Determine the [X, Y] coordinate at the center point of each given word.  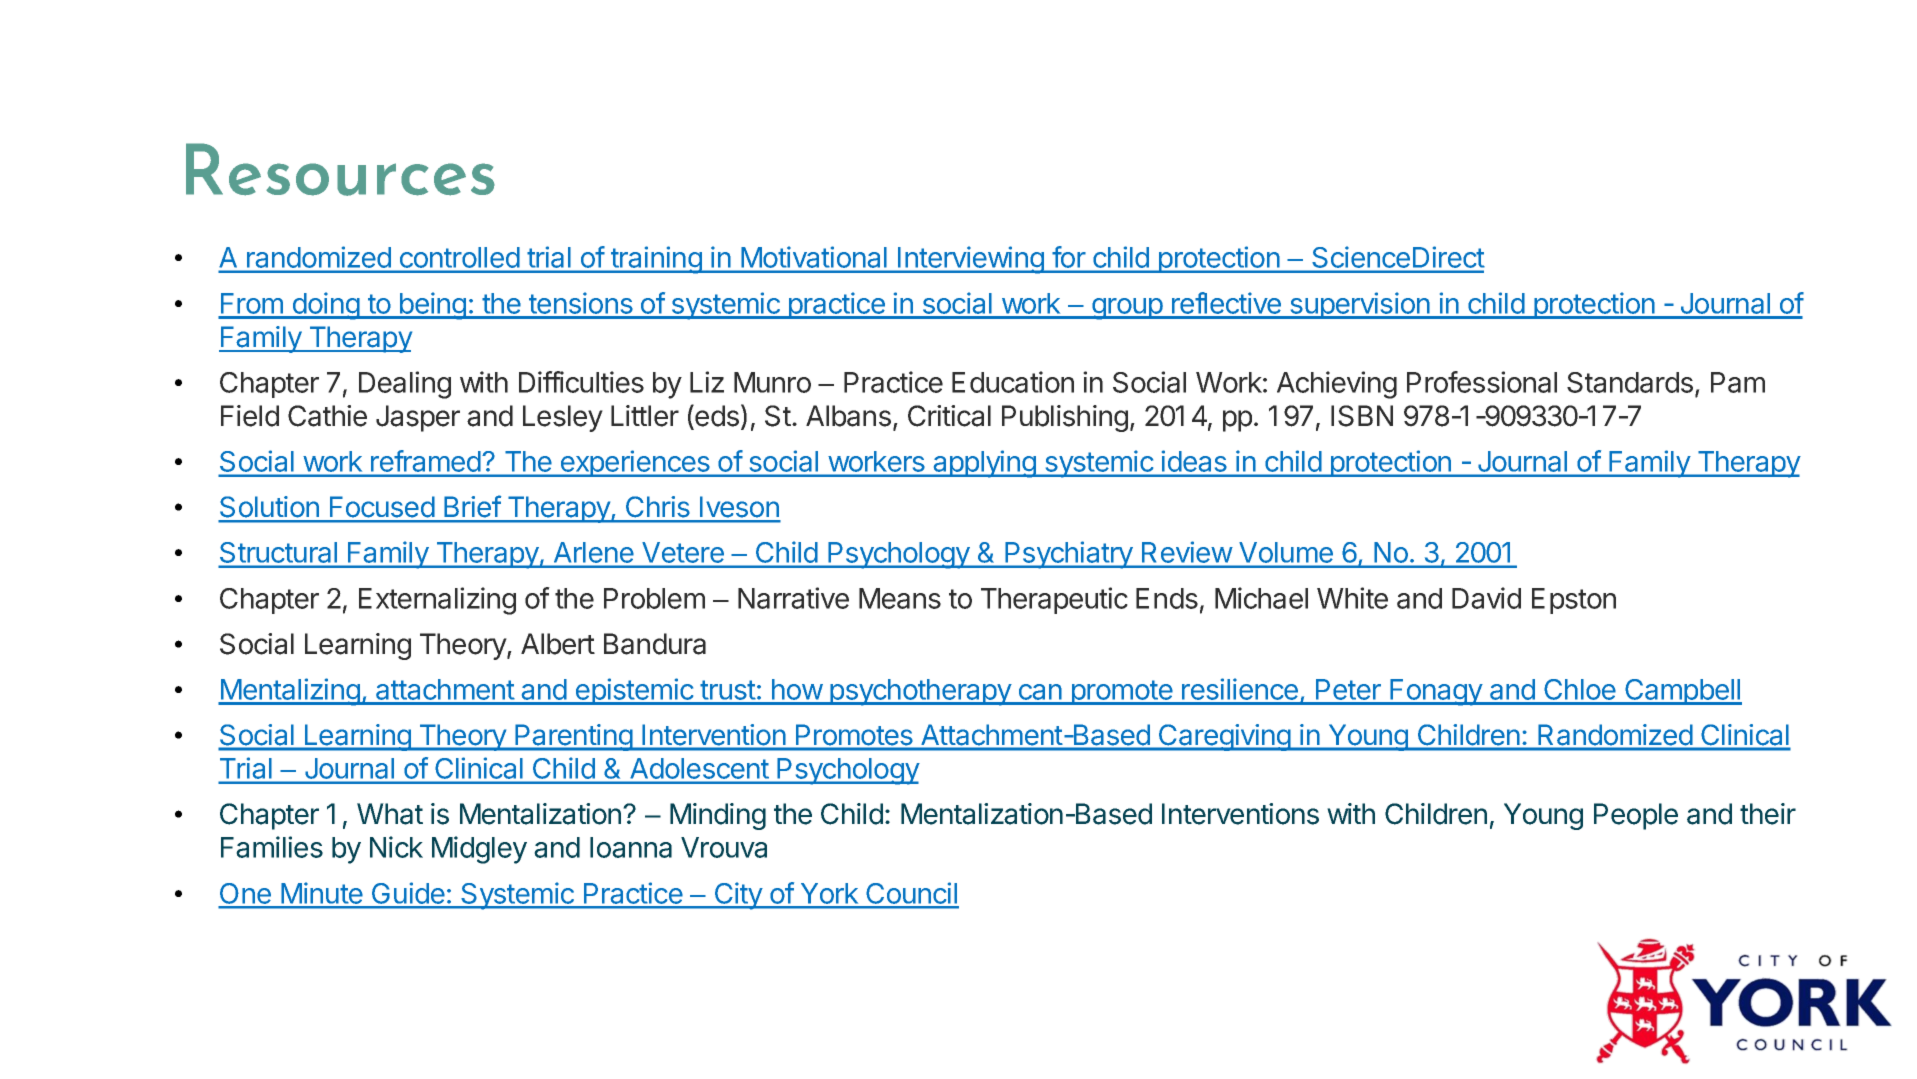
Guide [408, 895]
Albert [558, 644]
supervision [1360, 305]
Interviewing [971, 260]
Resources [340, 169]
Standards [1630, 382]
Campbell [1682, 692]
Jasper [418, 418]
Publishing [1065, 418]
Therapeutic [1054, 600]
